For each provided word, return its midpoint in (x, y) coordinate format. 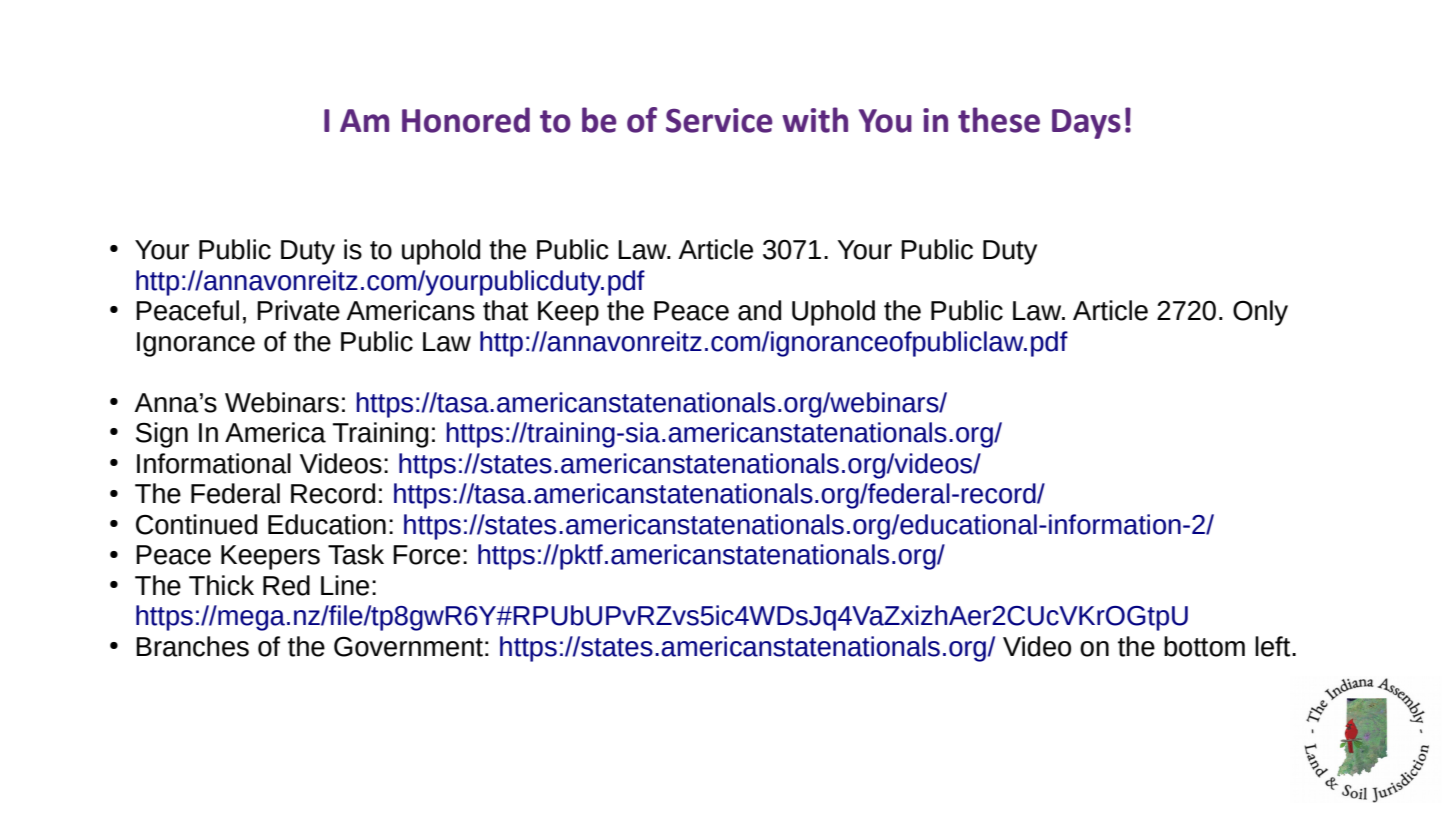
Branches (192, 646)
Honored (466, 120)
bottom (1204, 646)
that (505, 310)
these (999, 120)
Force (426, 555)
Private (298, 310)
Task (356, 554)
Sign (162, 435)
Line (345, 585)
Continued (196, 524)
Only (1260, 313)
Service (719, 120)
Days (1086, 124)
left (1274, 646)
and (759, 310)
